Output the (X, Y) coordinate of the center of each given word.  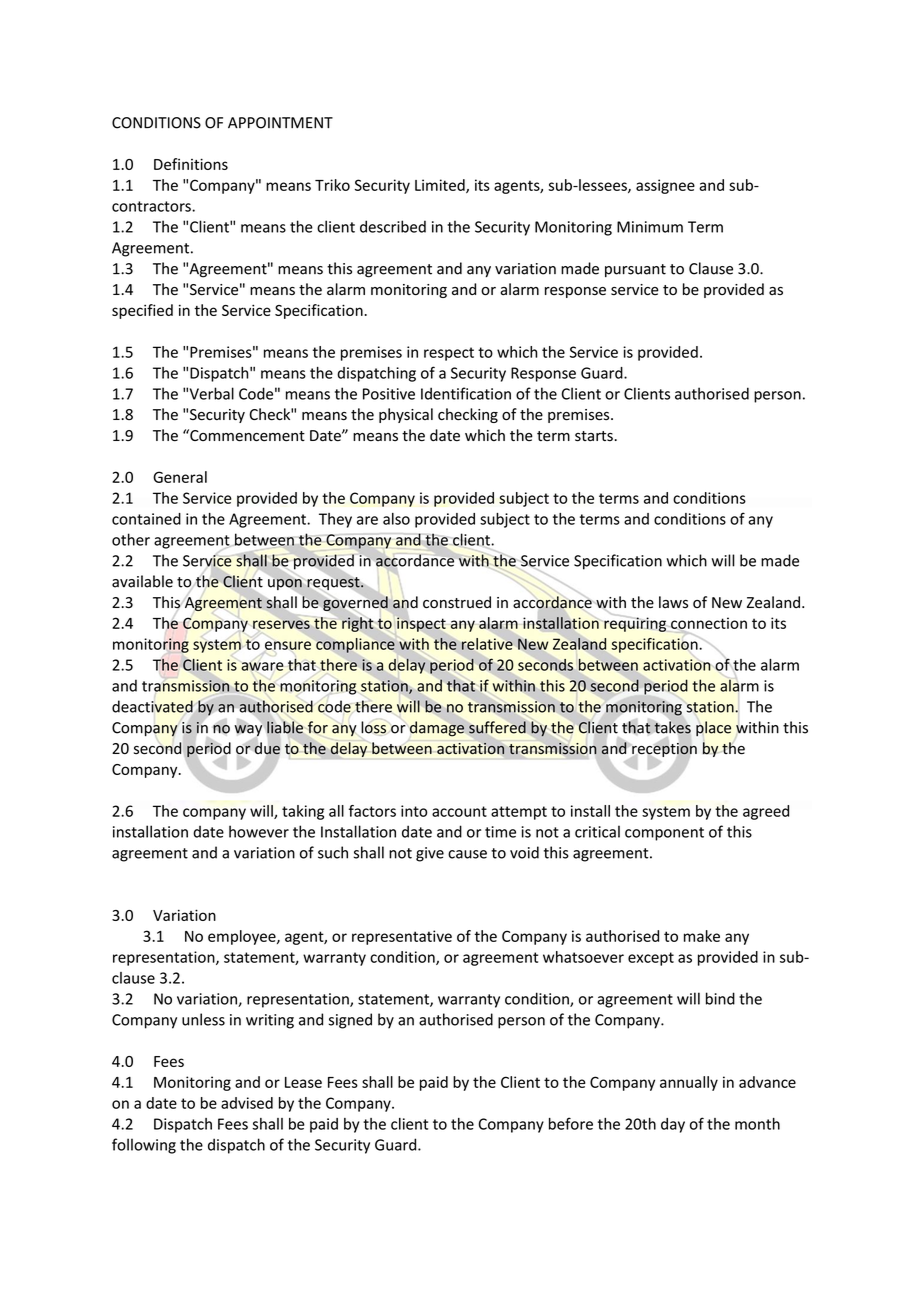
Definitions (191, 164)
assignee (665, 186)
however (259, 831)
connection (708, 624)
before (571, 1123)
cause (467, 854)
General (180, 477)
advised (247, 1103)
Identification (466, 393)
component (664, 834)
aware (262, 666)
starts (595, 436)
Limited (441, 186)
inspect (421, 624)
